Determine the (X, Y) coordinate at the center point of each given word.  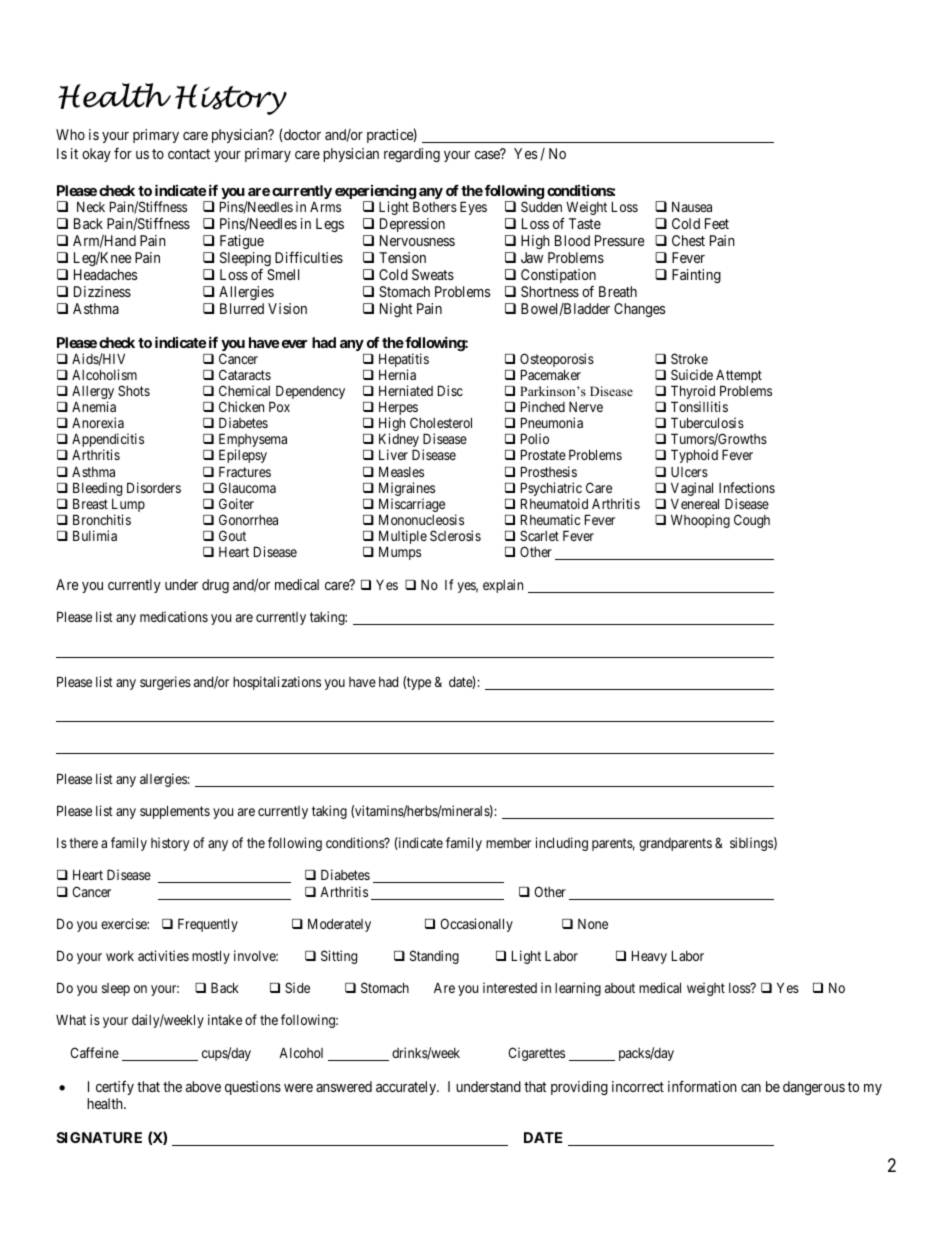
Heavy (649, 957)
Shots (134, 390)
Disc (450, 390)
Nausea (692, 207)
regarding (412, 155)
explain (503, 586)
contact (189, 154)
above (203, 1086)
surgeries (165, 683)
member (508, 843)
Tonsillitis (699, 406)
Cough (752, 521)
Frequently (208, 925)
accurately (407, 1088)
